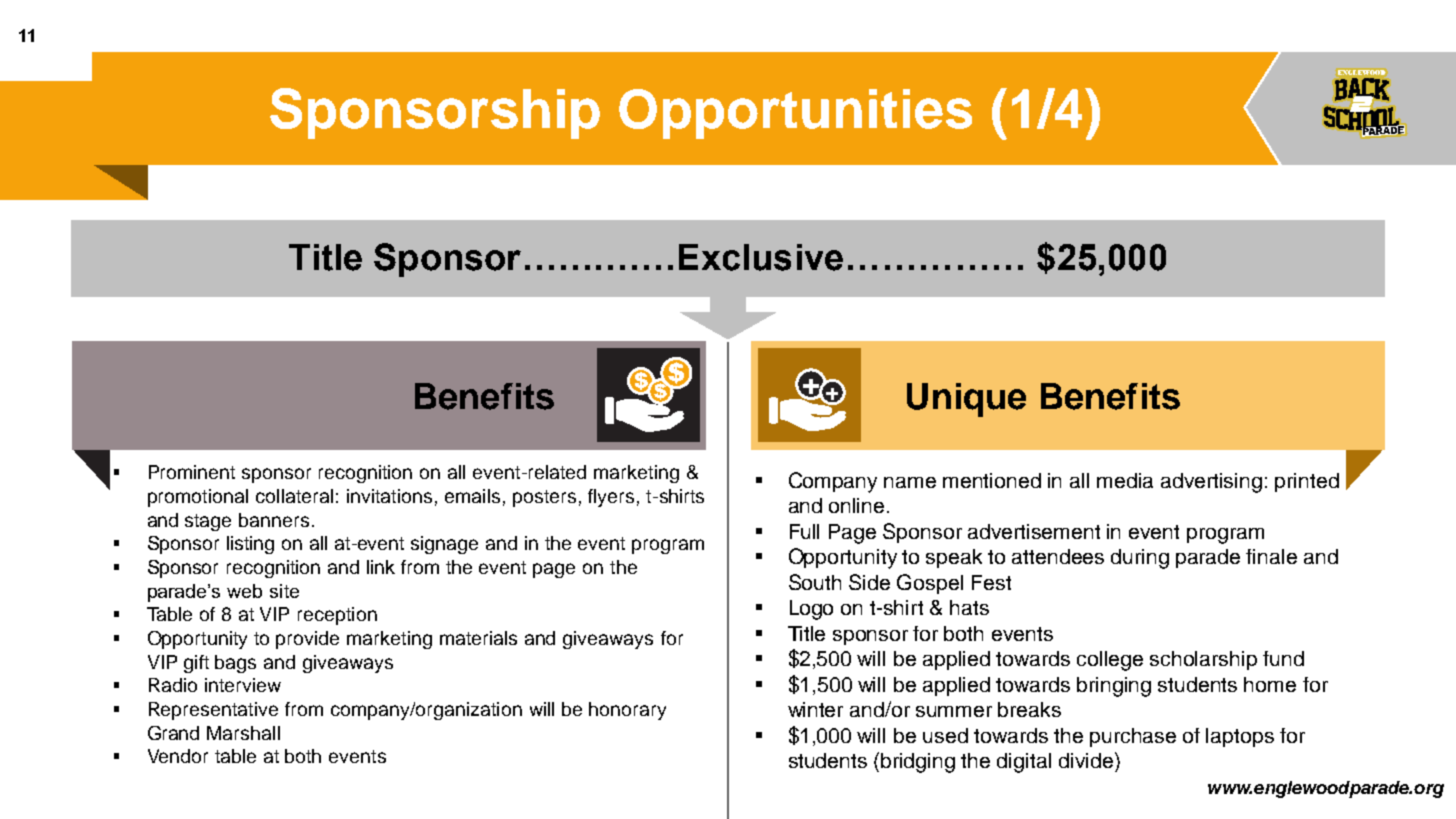 This screenshot has width=1456, height=819. I want to click on Unique, so click(966, 400).
